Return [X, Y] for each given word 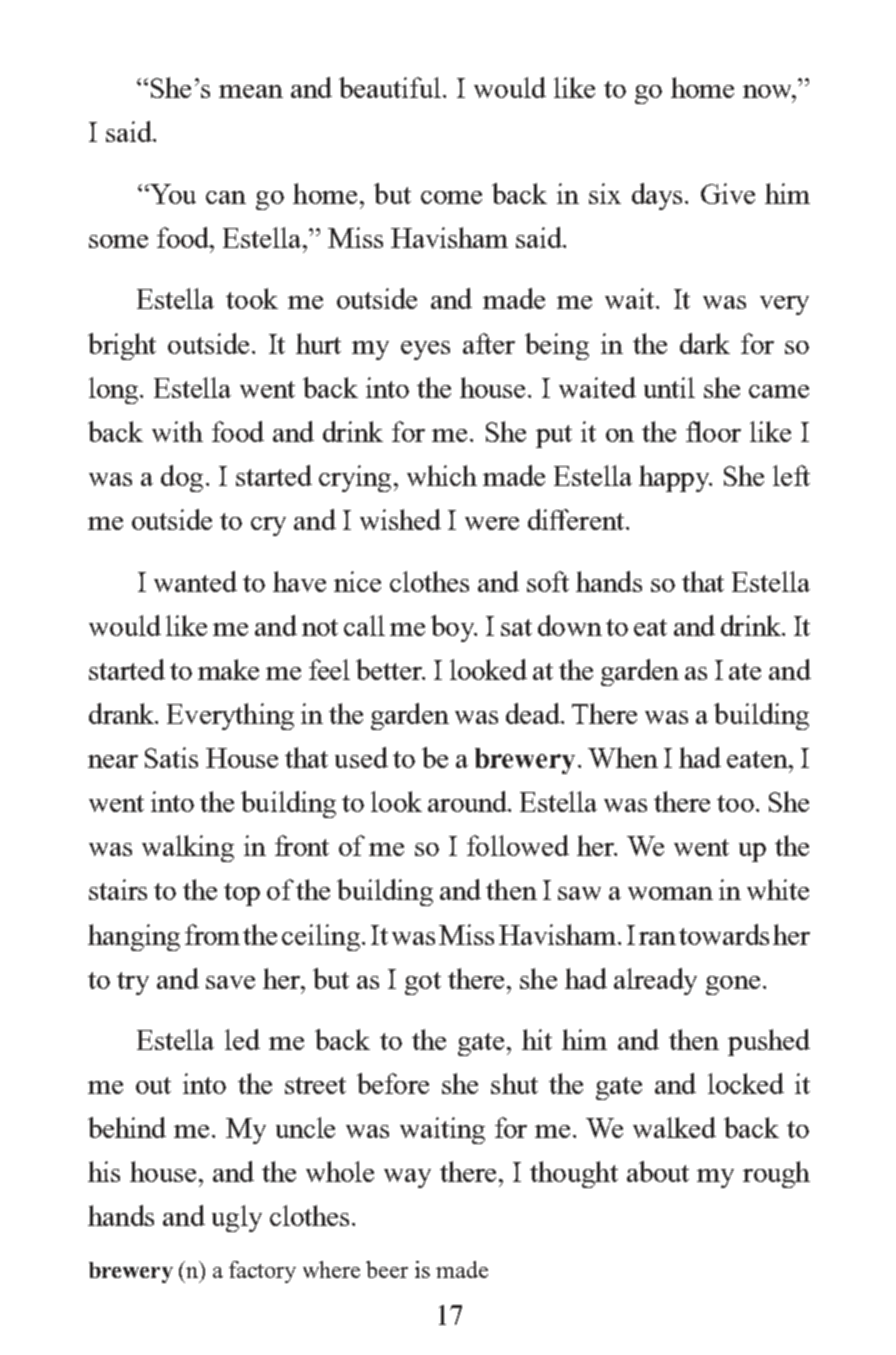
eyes [425, 350]
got [423, 983]
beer [387, 1269]
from [212, 934]
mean [251, 91]
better [390, 669]
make [228, 669]
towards [724, 934]
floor [713, 431]
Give [728, 193]
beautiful [390, 87]
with [177, 431]
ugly [237, 1218]
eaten [758, 759]
